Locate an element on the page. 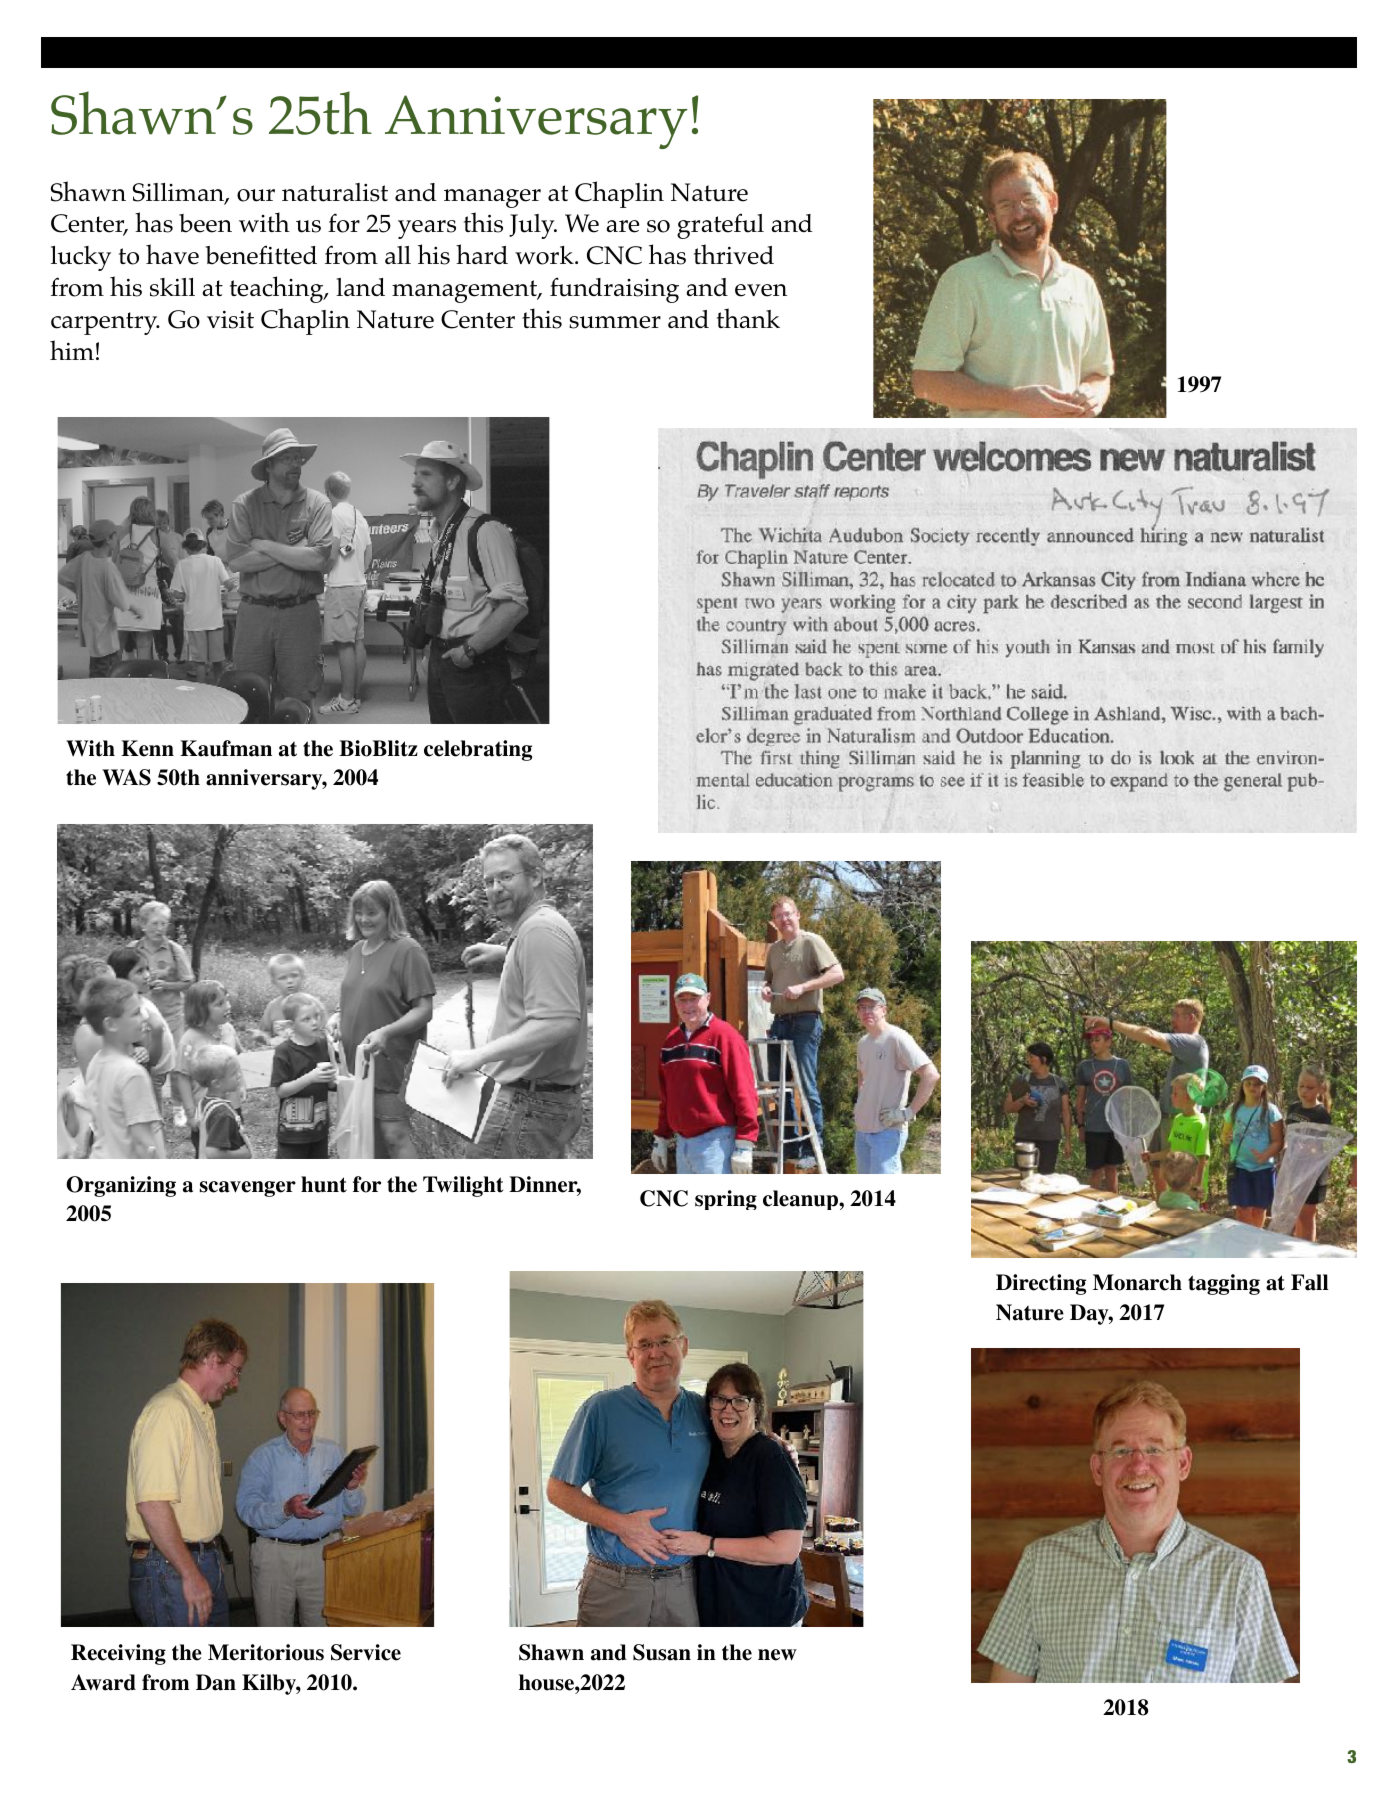 The image size is (1398, 1809). even is located at coordinates (761, 290).
